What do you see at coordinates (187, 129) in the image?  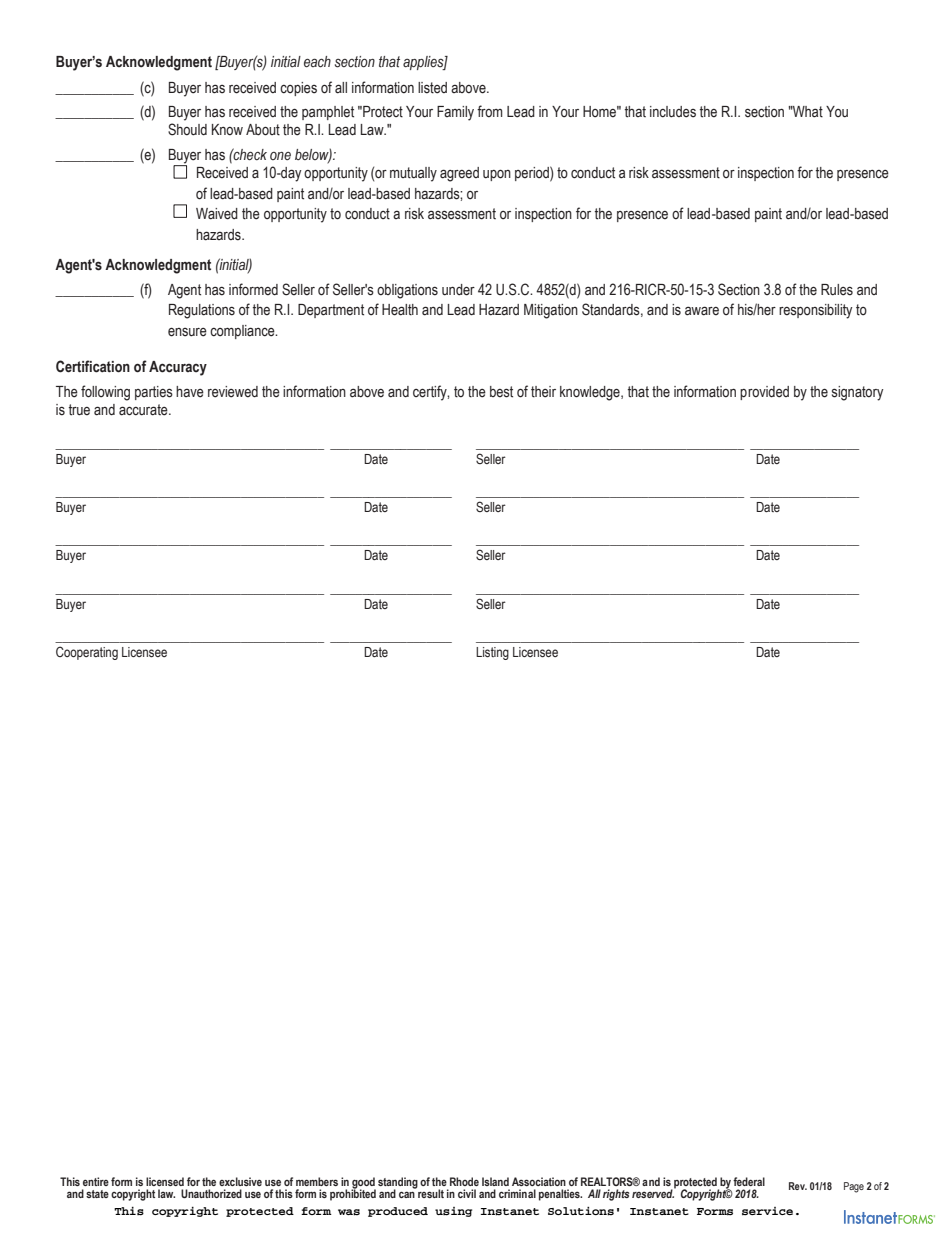 I see `Should` at bounding box center [187, 129].
